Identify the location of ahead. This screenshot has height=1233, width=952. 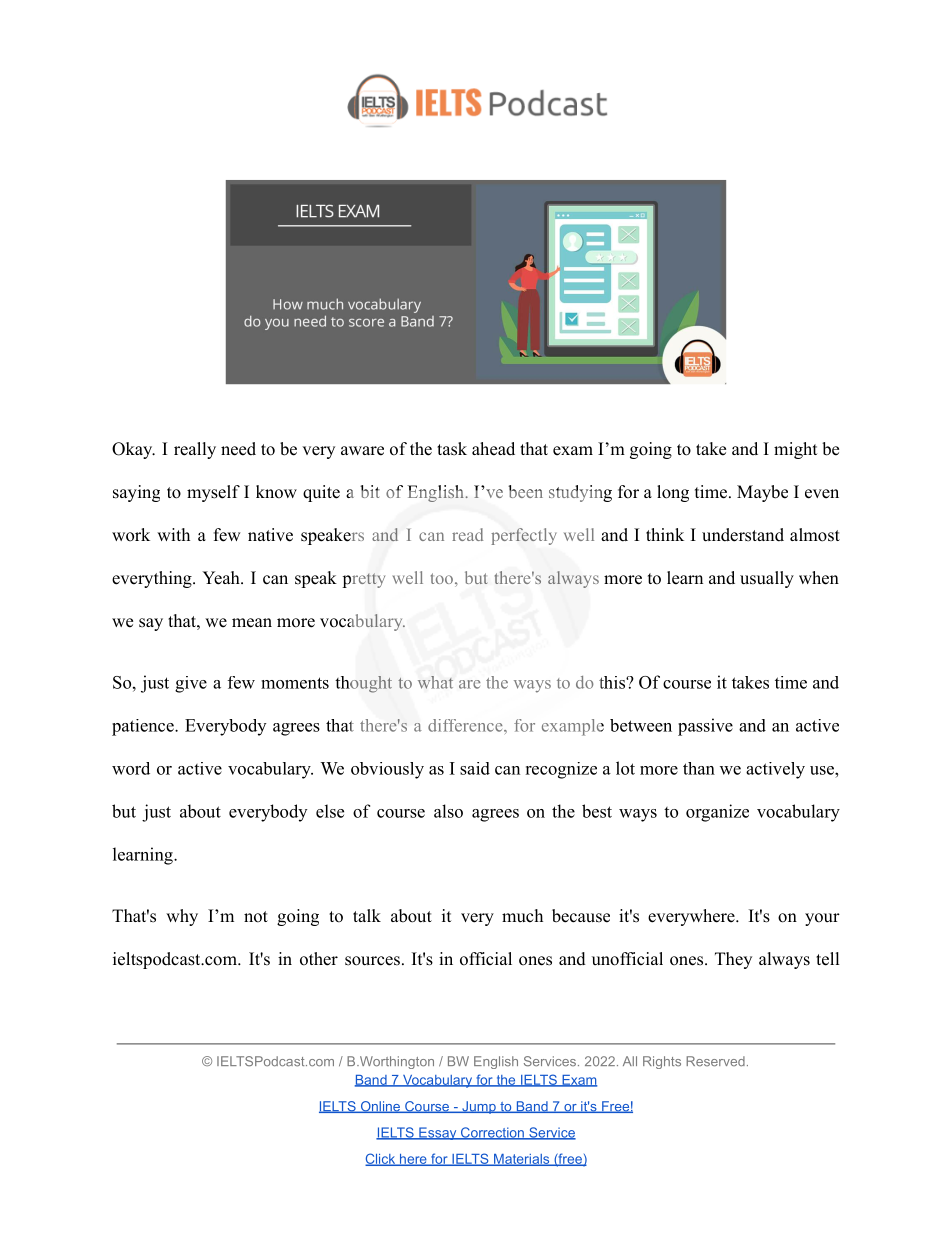
(493, 449).
